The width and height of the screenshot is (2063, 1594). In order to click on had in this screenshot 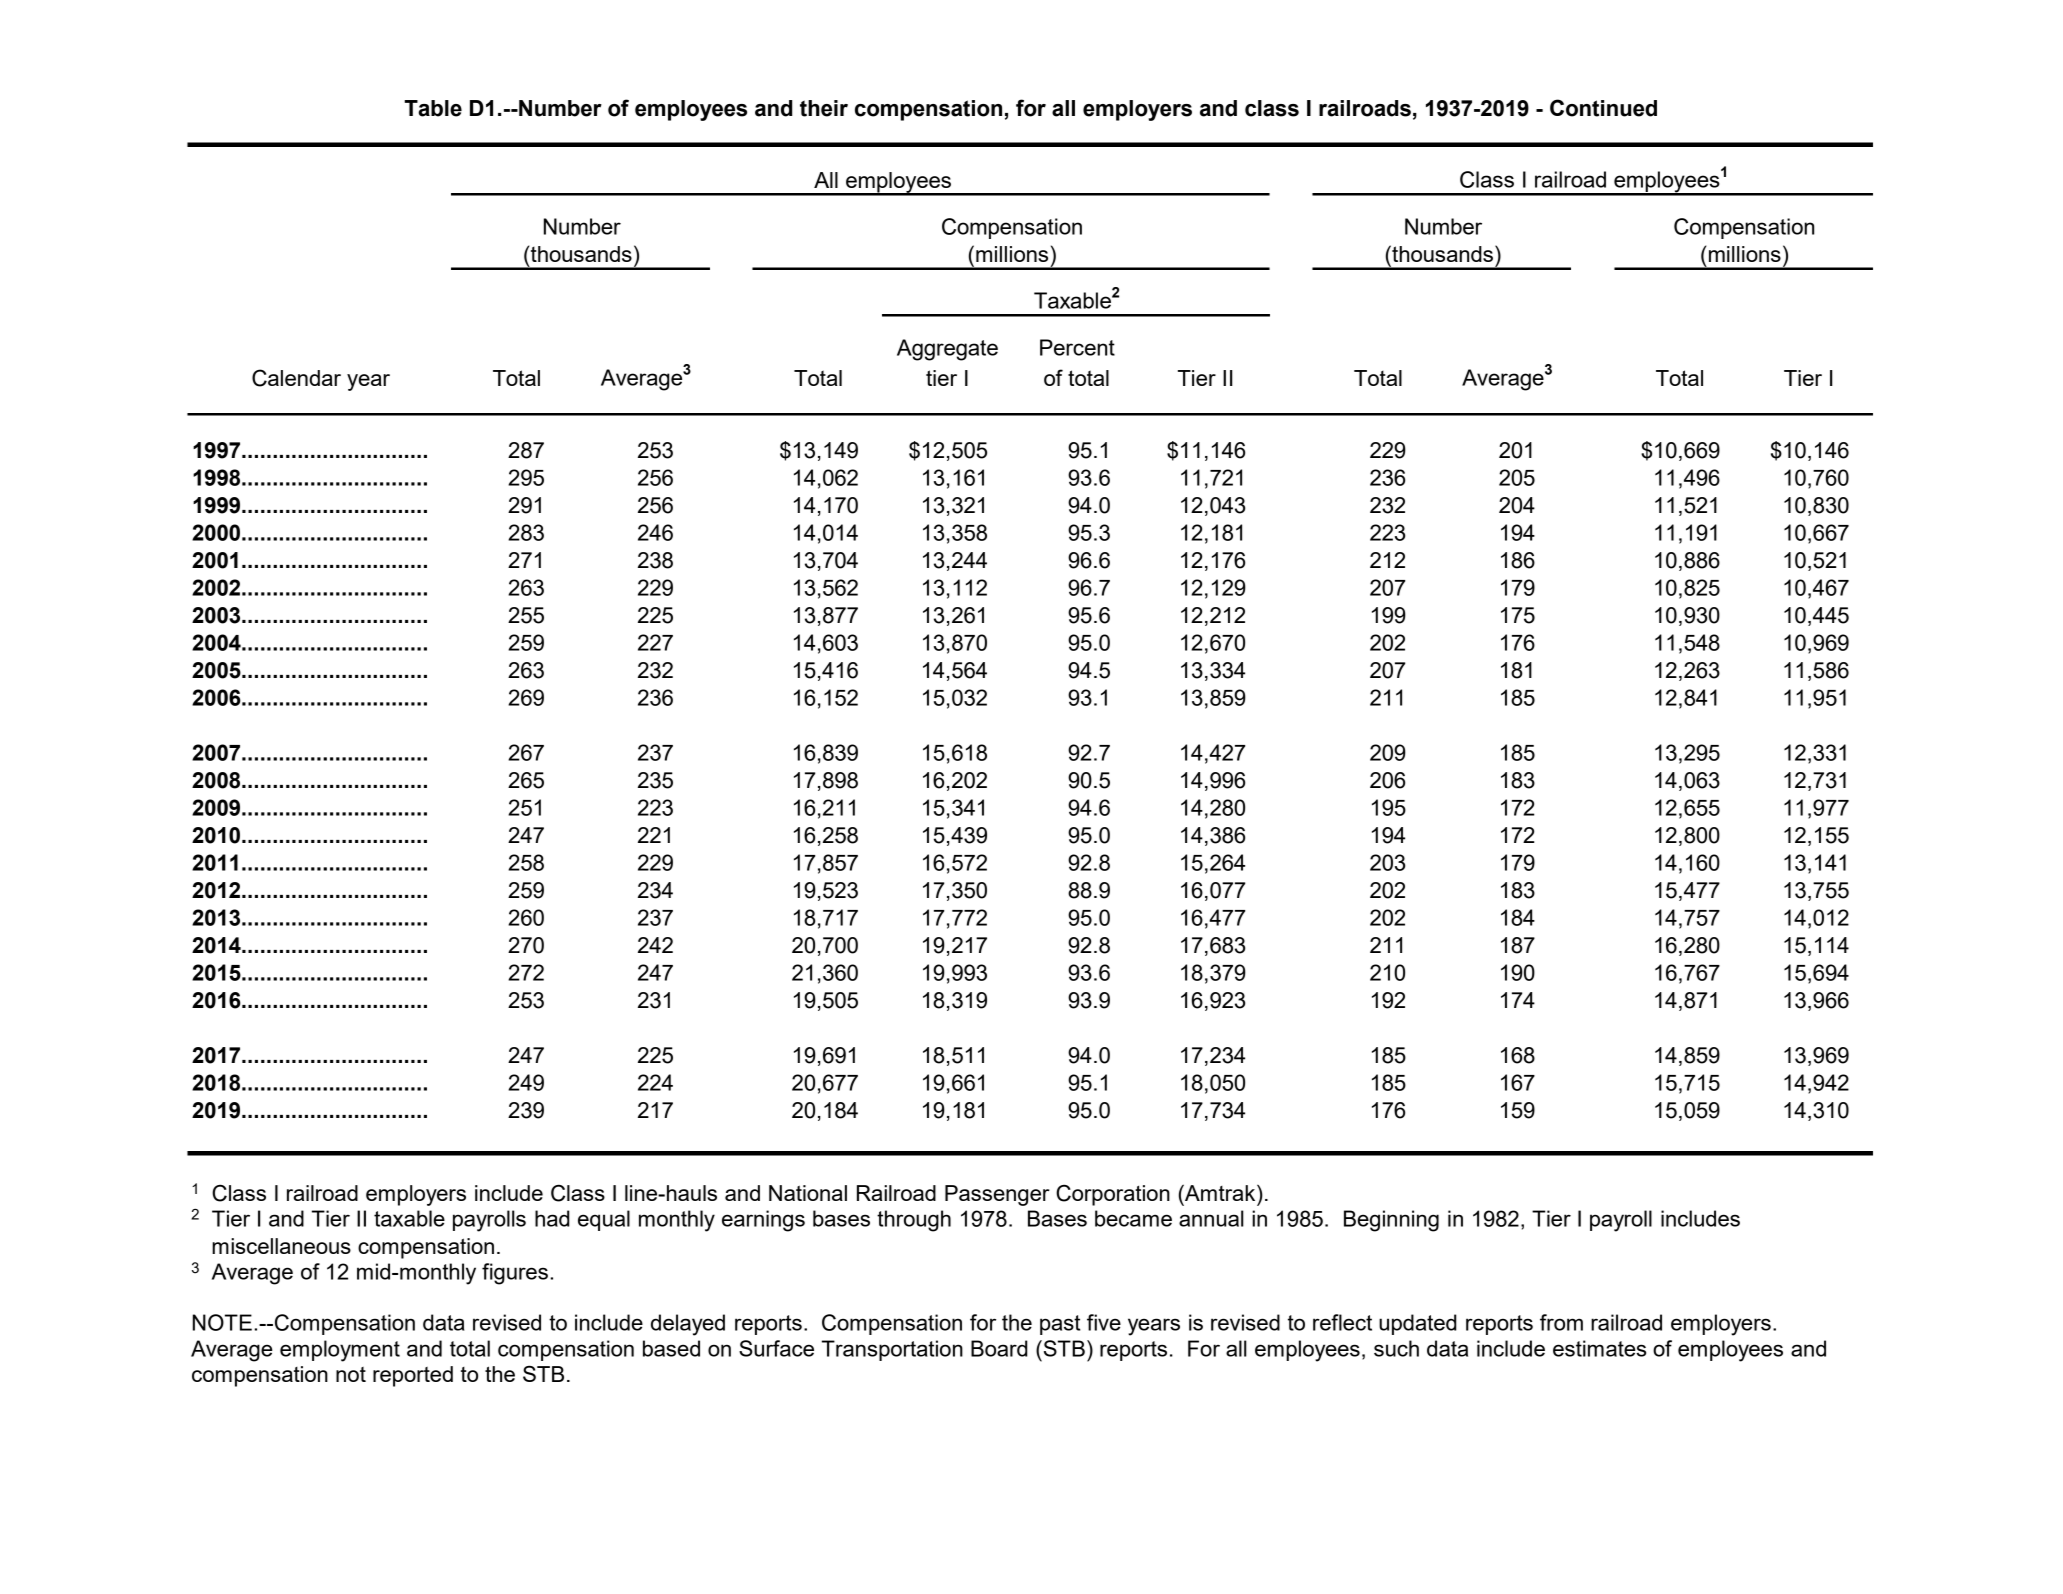, I will do `click(552, 1218)`.
